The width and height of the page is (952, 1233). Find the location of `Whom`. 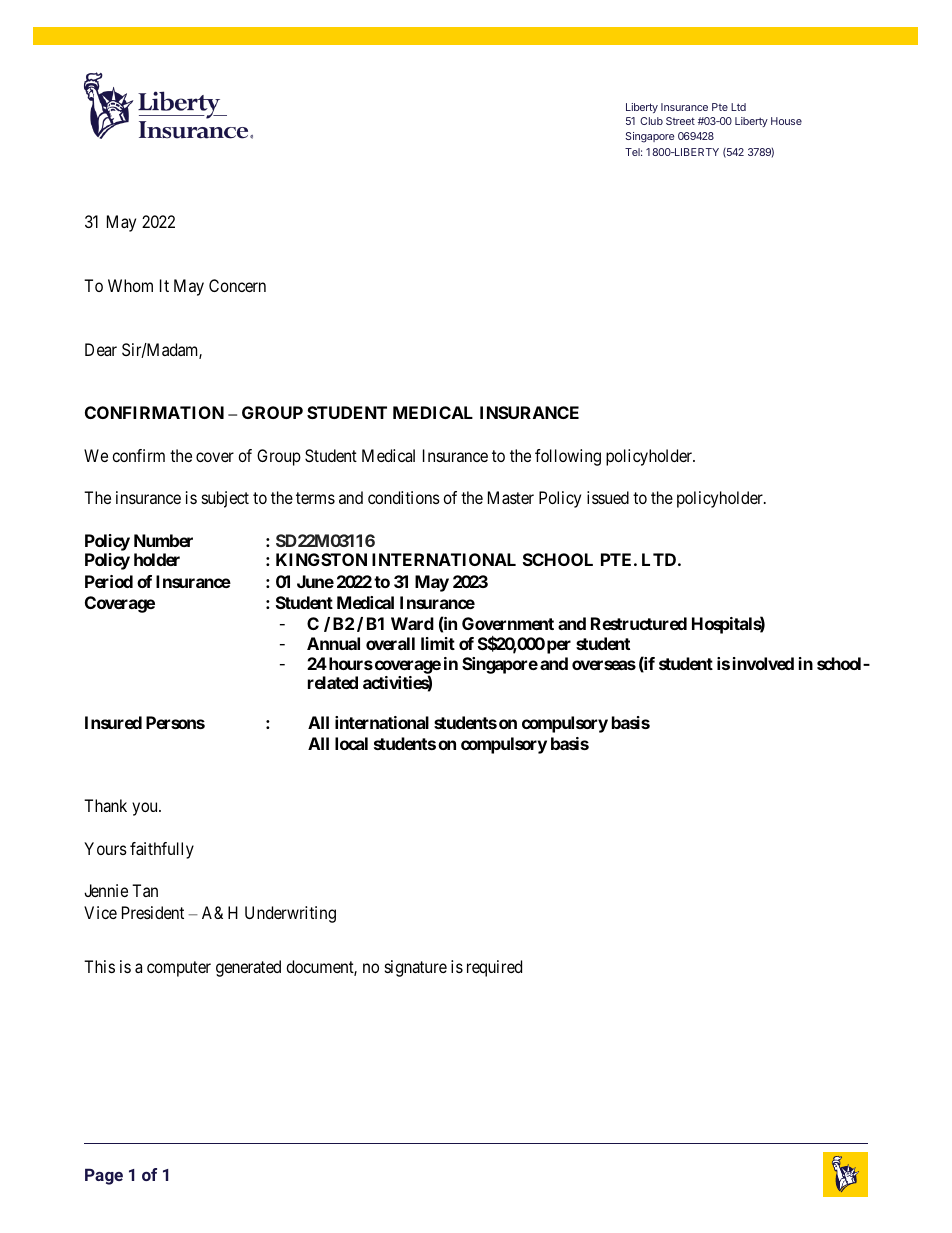

Whom is located at coordinates (130, 285).
